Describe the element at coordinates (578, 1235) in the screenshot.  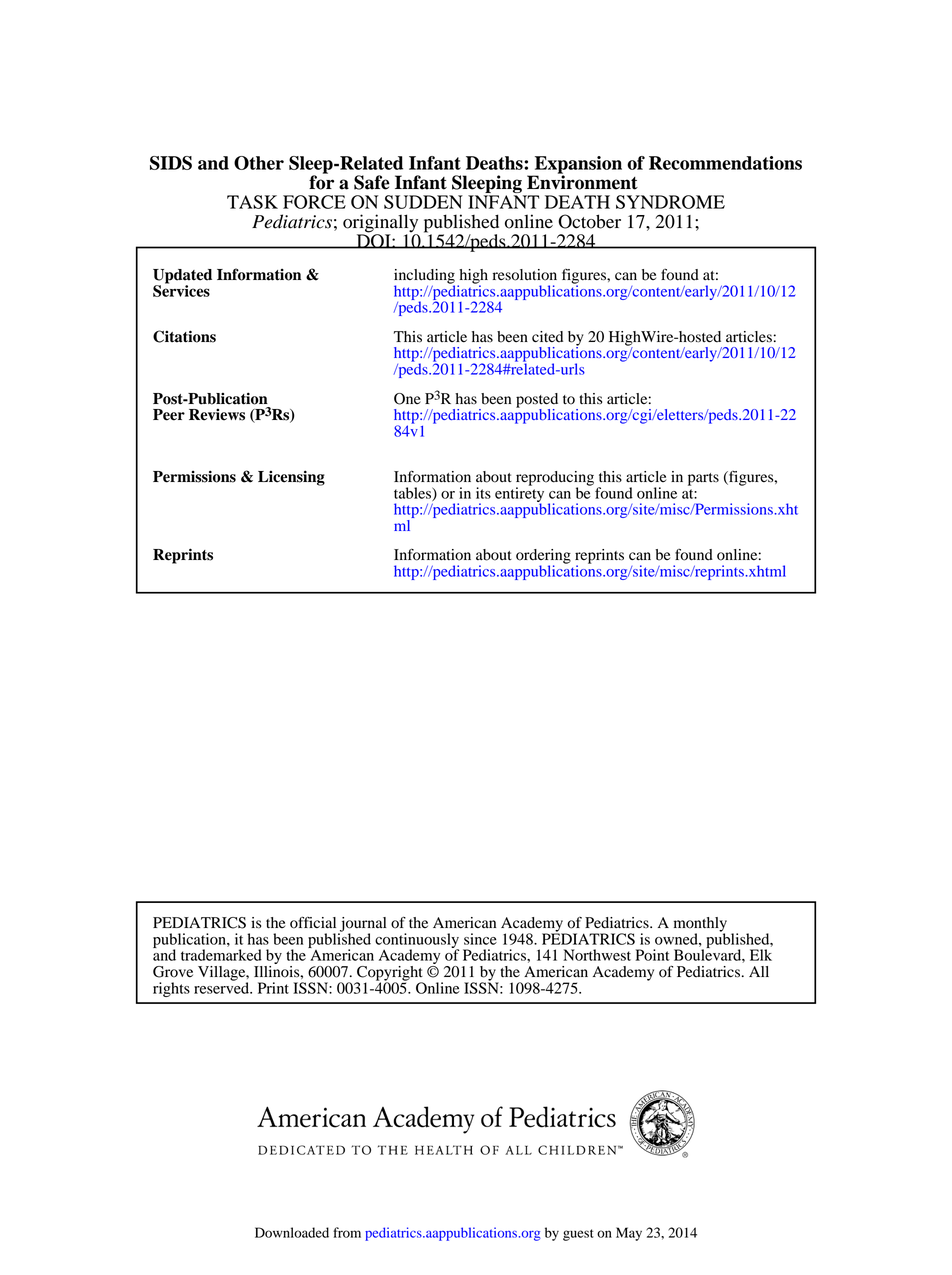
I see `guest` at that location.
